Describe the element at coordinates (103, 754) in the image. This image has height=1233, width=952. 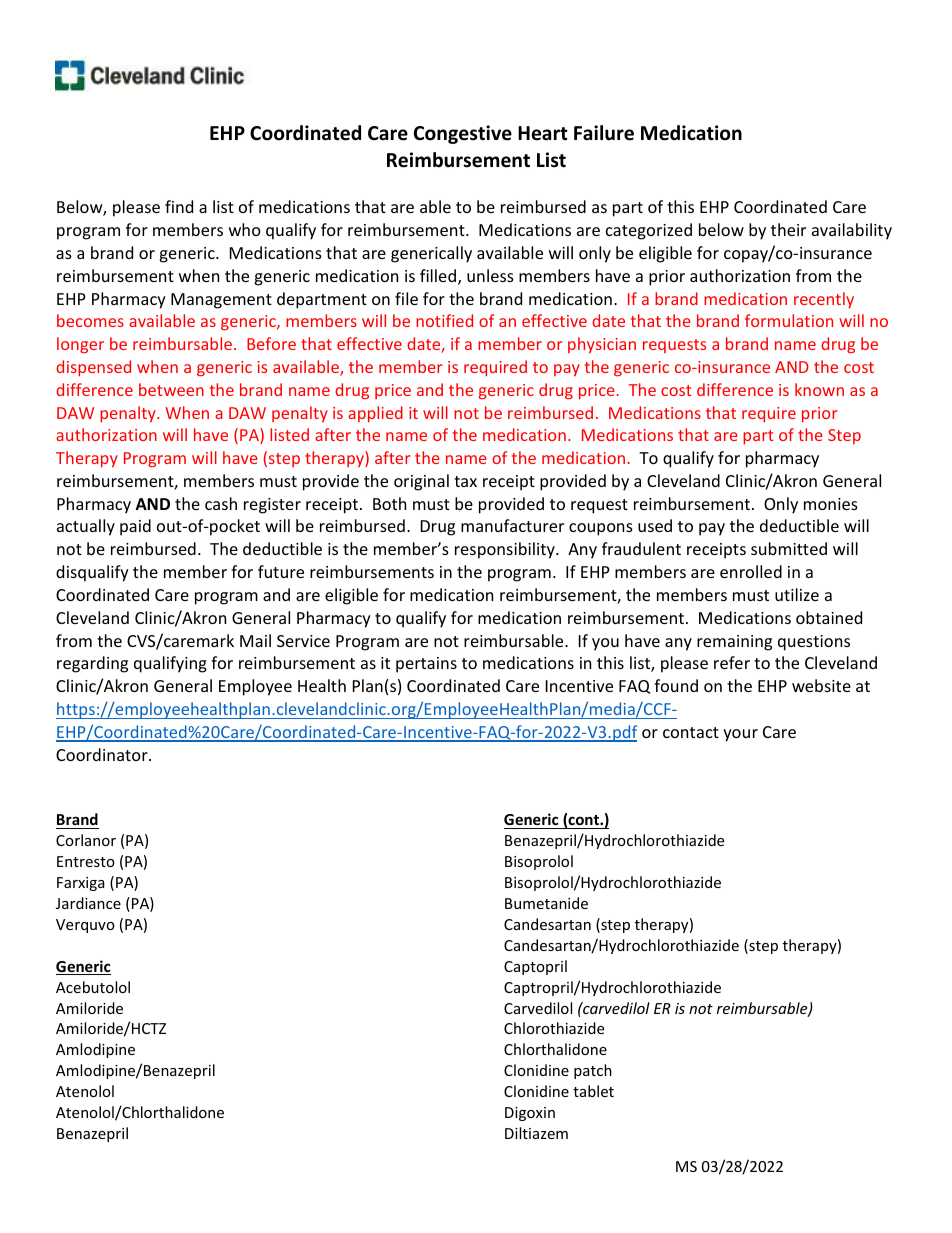
I see `Coordinator` at that location.
